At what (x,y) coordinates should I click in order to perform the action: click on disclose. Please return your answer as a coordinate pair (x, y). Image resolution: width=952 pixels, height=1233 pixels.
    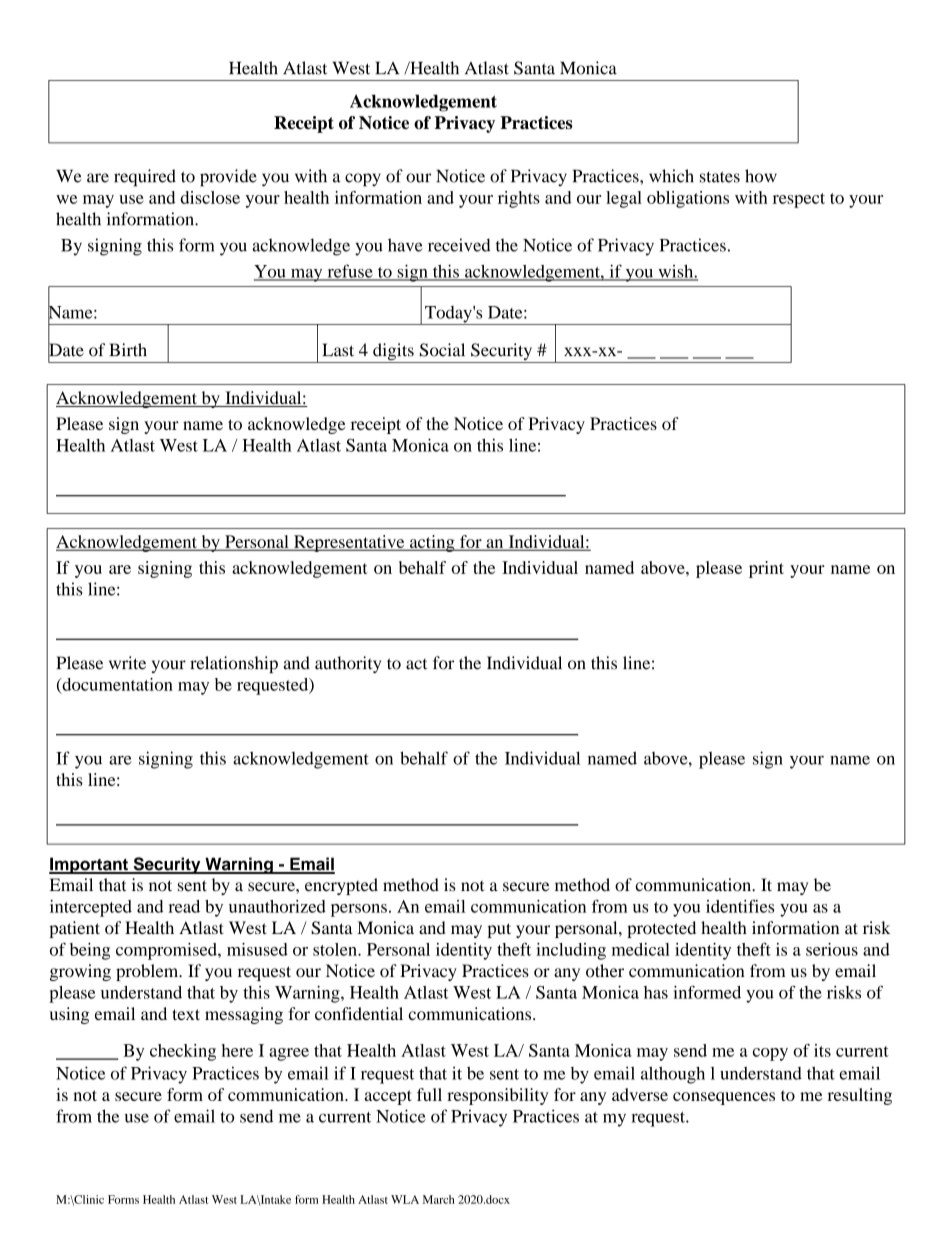
    Looking at the image, I should click on (210, 197).
